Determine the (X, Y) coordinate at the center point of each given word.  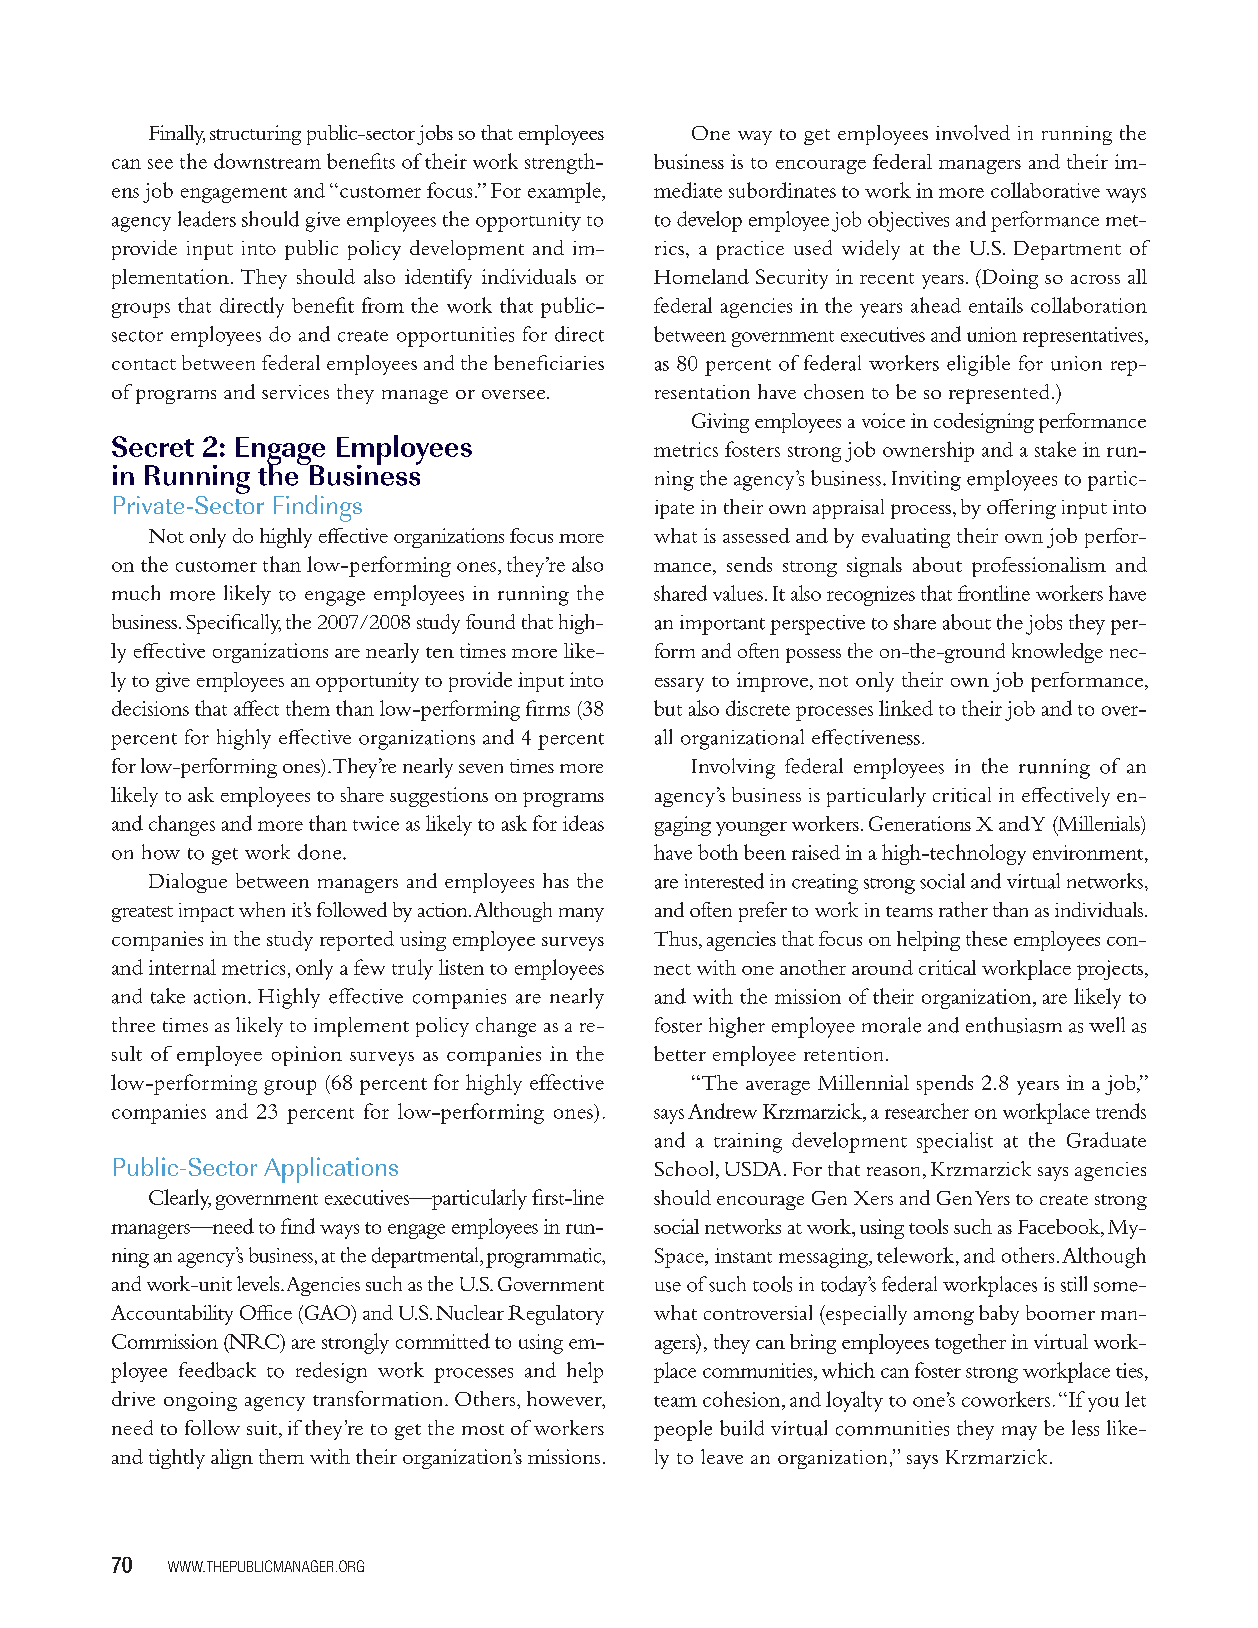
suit (263, 1429)
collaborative (1045, 190)
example (565, 192)
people (683, 1430)
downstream (267, 161)
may (1019, 1433)
